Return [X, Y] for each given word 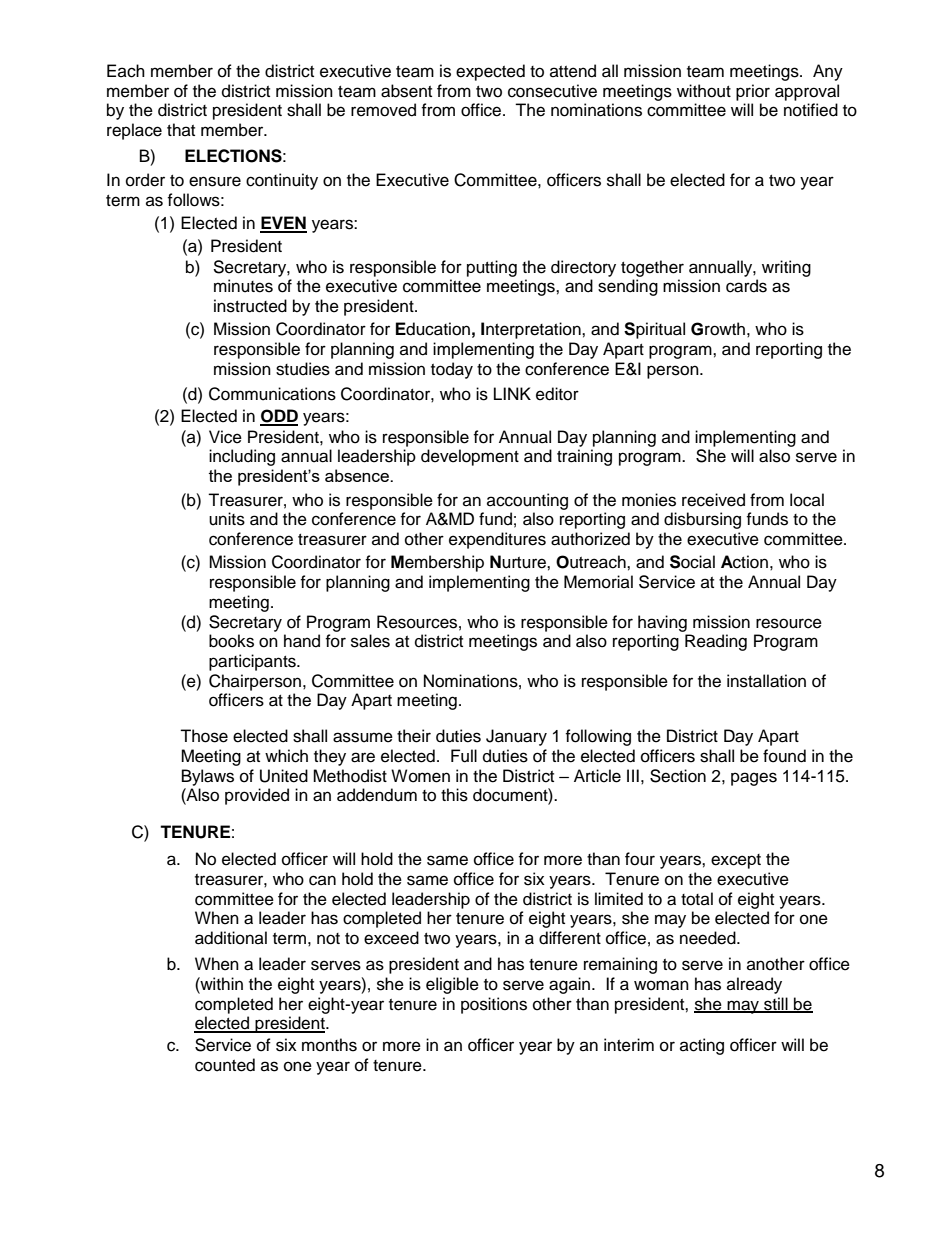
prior [753, 92]
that [181, 129]
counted [225, 1065]
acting [702, 1046]
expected [490, 72]
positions [494, 1005]
